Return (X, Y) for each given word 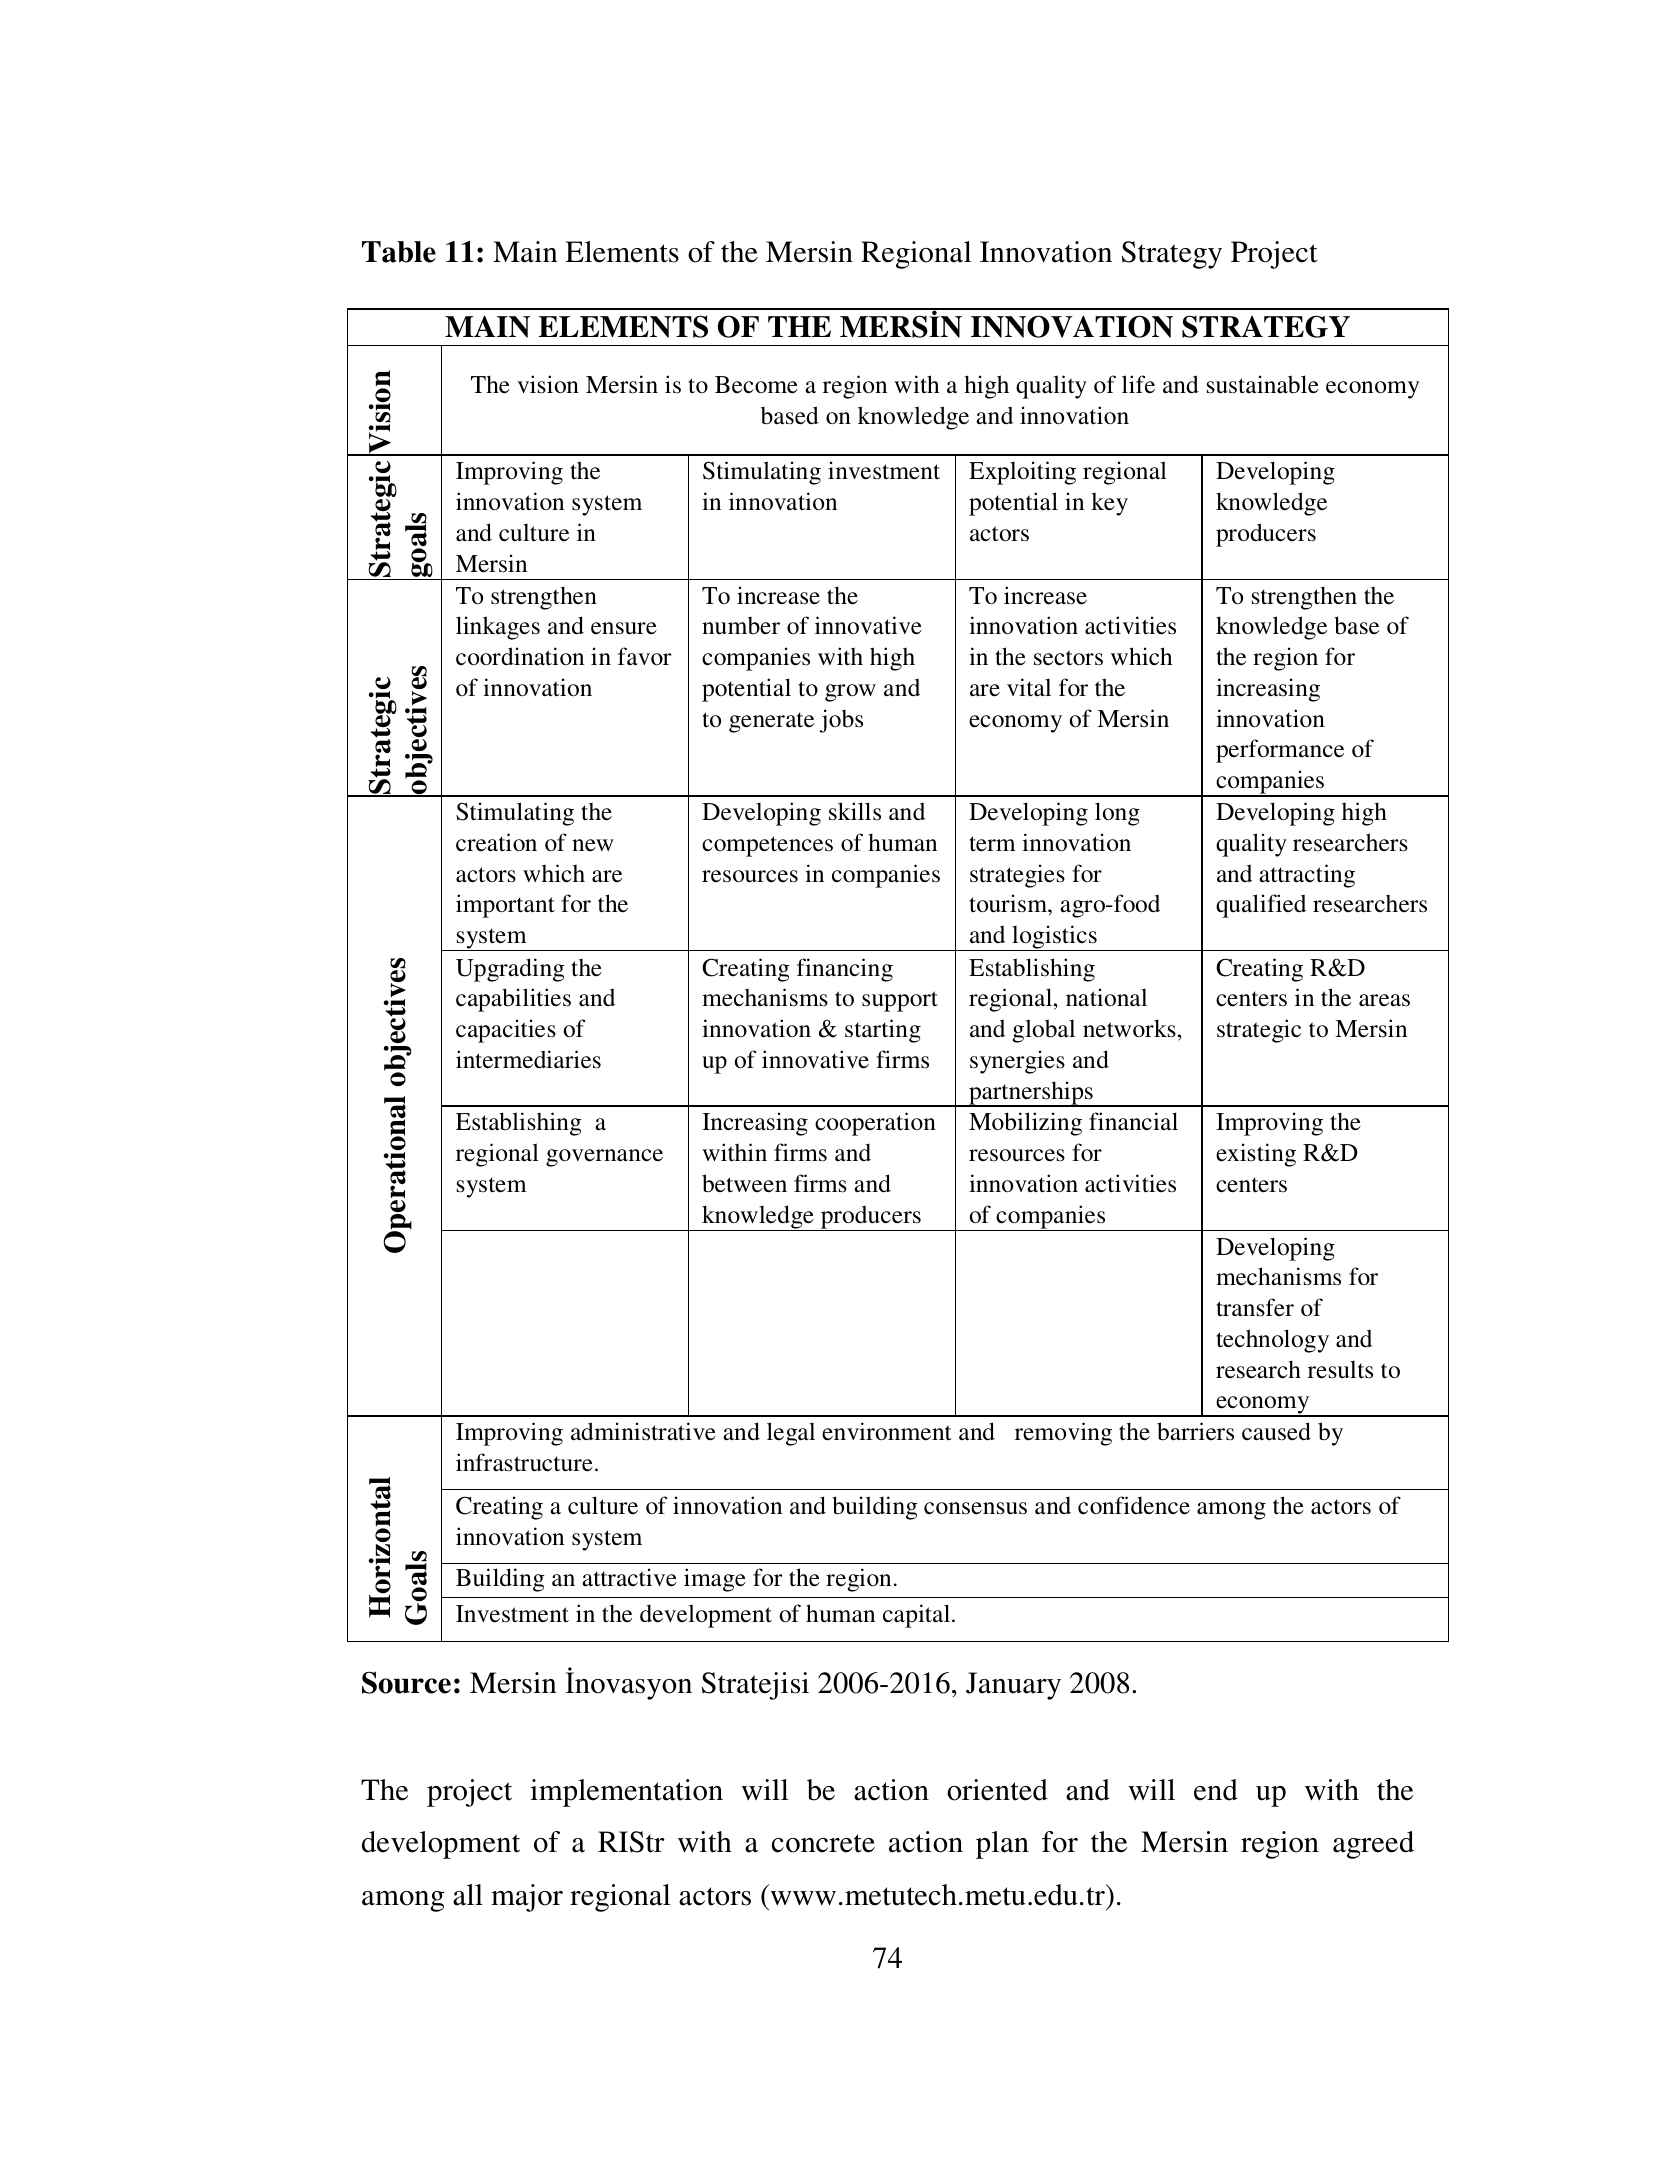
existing (1256, 1155)
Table (399, 252)
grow (850, 693)
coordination (520, 656)
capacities (506, 1031)
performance (1280, 751)
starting (883, 1031)
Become (756, 385)
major (527, 1898)
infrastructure (524, 1462)
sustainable (1263, 384)
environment (887, 1431)
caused (1276, 1431)
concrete (823, 1843)
